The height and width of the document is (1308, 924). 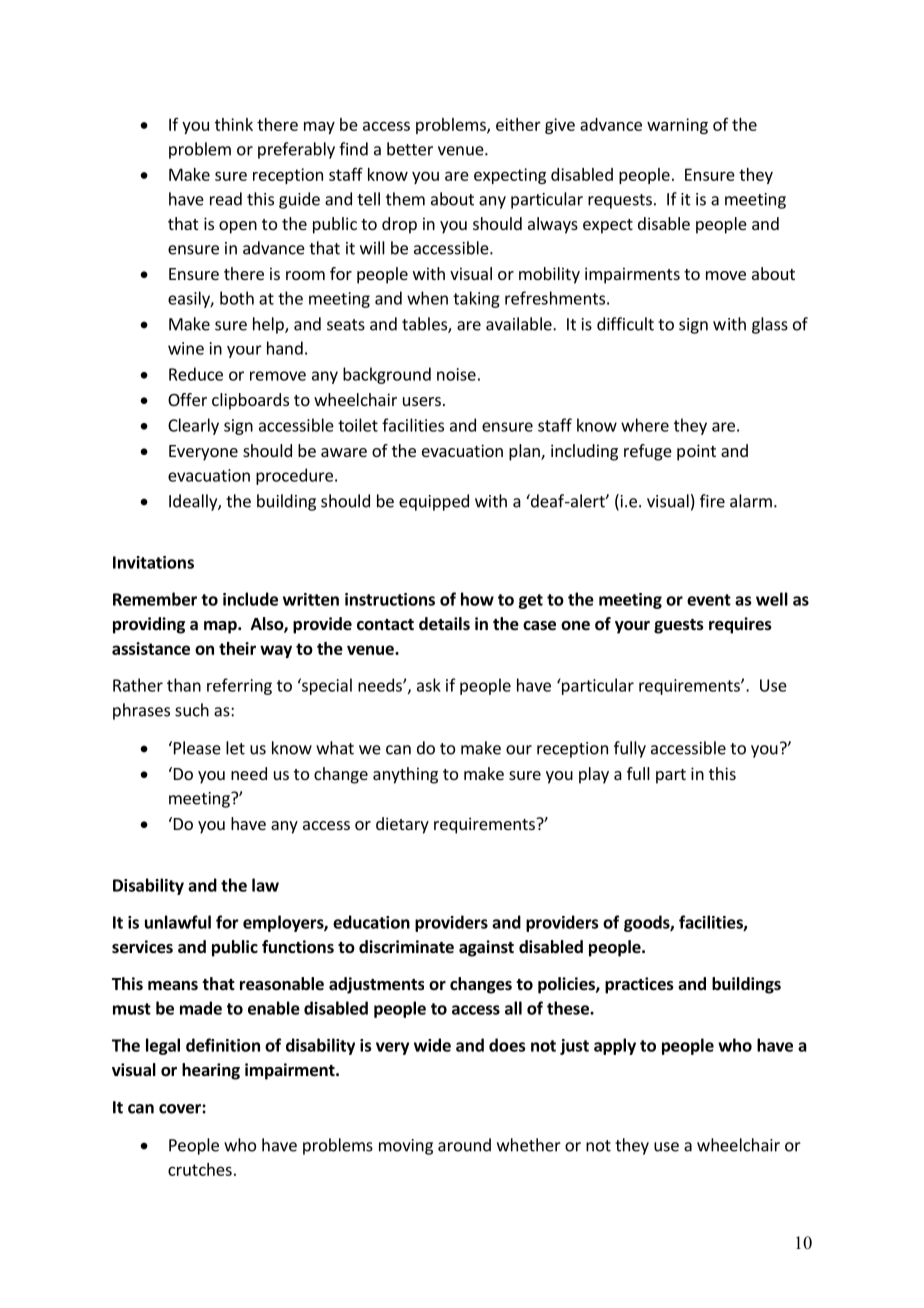 What do you see at coordinates (712, 501) in the document?
I see `fire` at bounding box center [712, 501].
